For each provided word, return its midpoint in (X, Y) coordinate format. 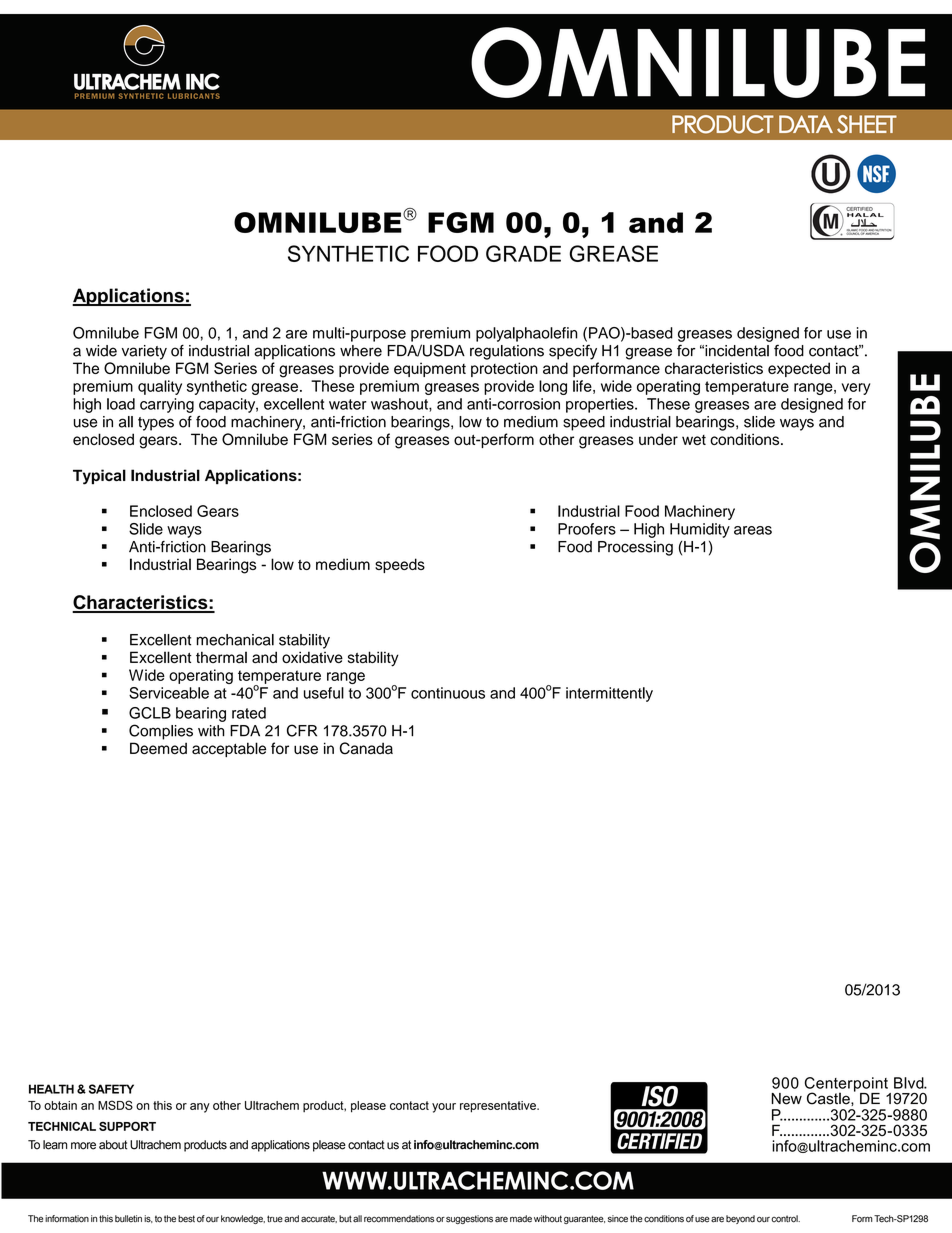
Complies (161, 732)
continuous (448, 693)
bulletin (128, 1219)
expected (799, 369)
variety (144, 352)
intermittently (609, 694)
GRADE (523, 253)
